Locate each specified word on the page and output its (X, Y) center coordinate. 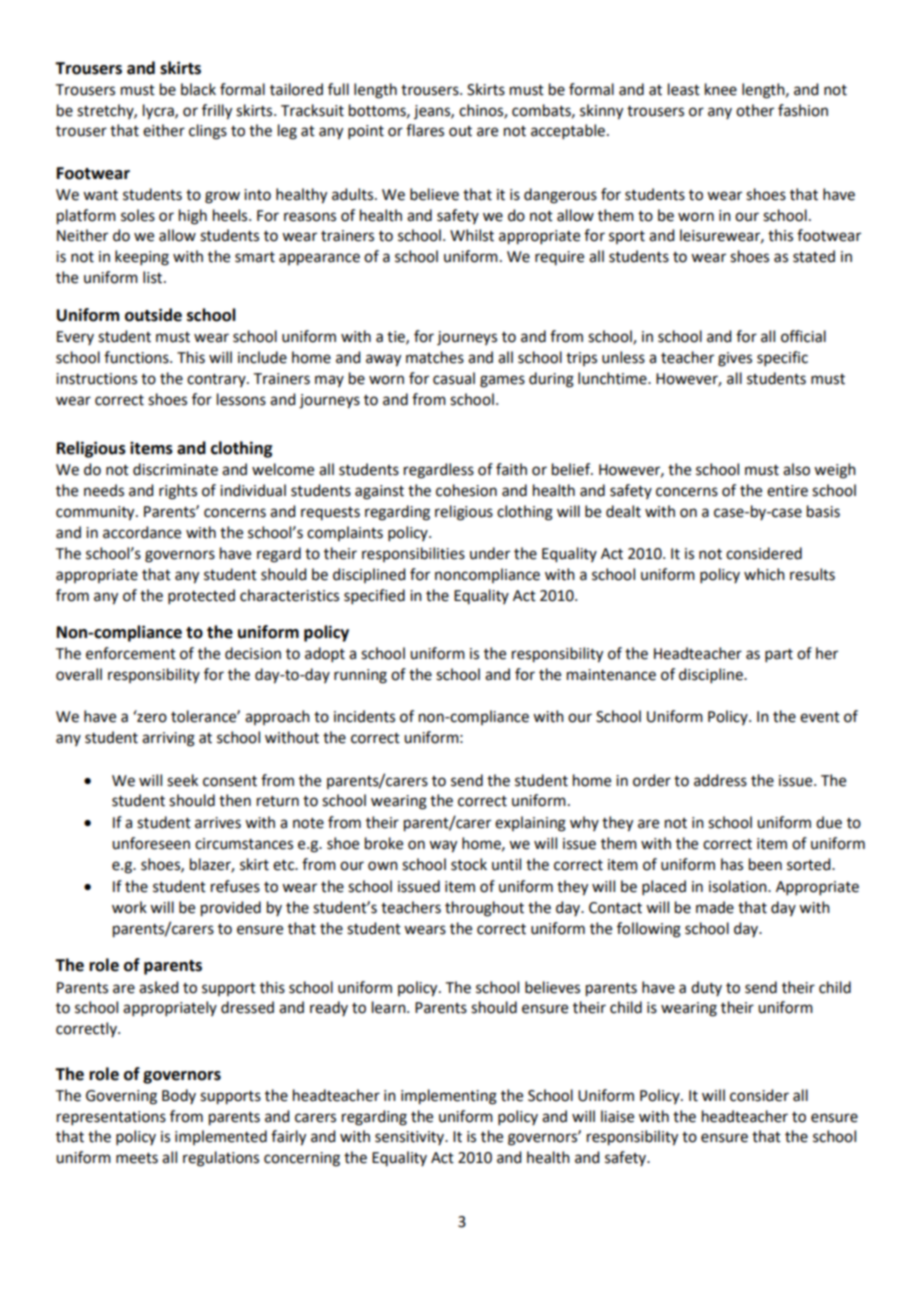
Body (179, 1096)
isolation (739, 886)
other (755, 110)
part (779, 655)
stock (469, 864)
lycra (159, 112)
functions (137, 357)
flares (425, 130)
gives (735, 359)
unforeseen (151, 843)
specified (374, 596)
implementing (449, 1097)
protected (201, 596)
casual (454, 378)
